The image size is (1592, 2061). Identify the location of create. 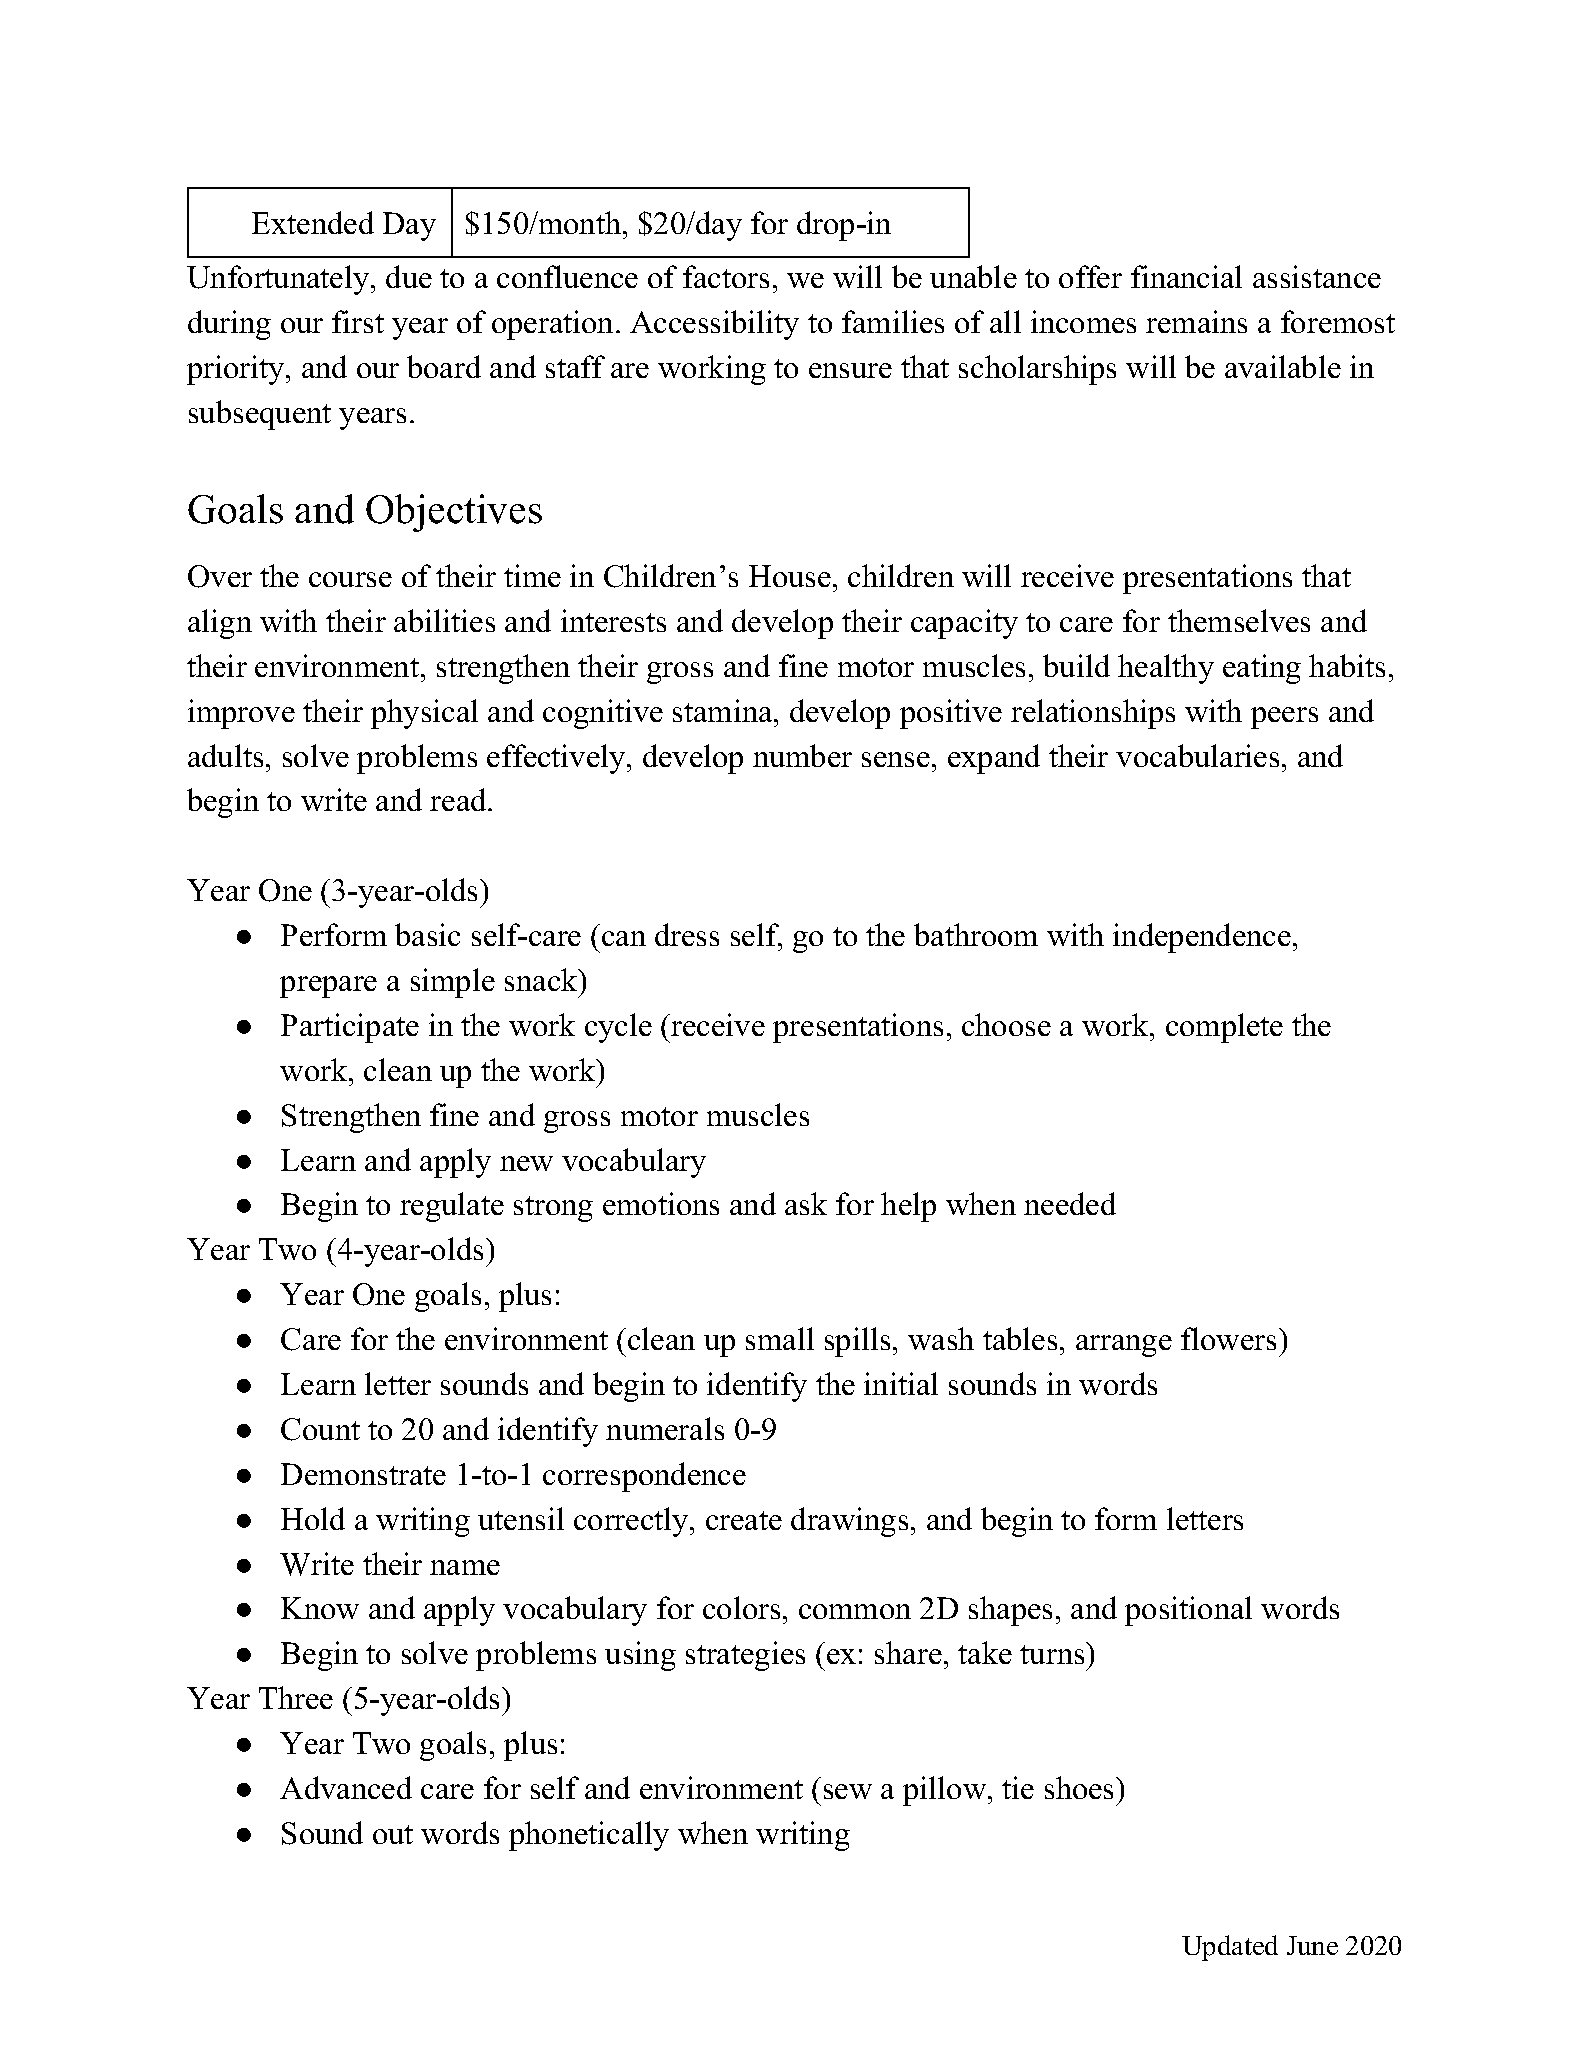
(744, 1520).
